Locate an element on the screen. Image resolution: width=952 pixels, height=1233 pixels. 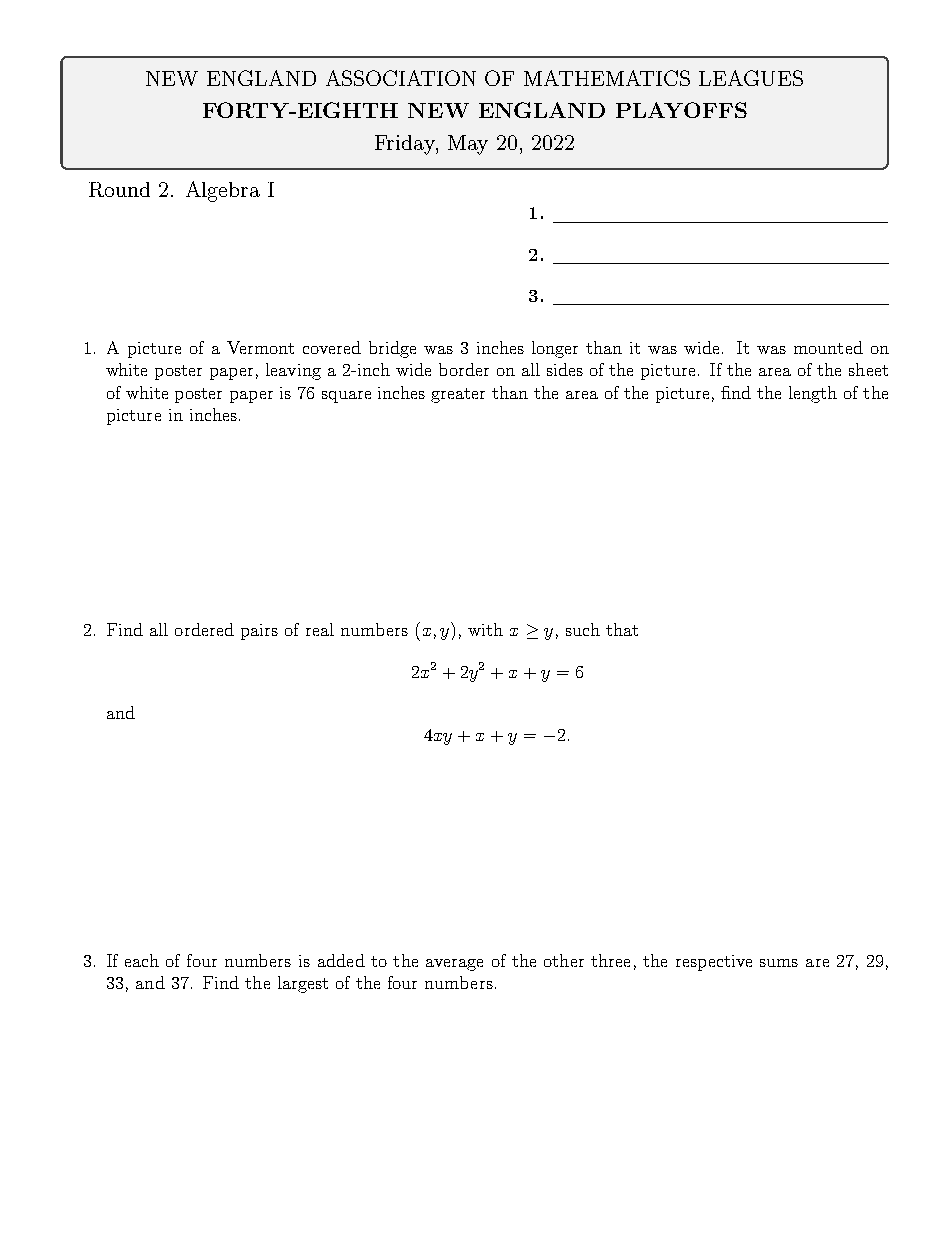
ordered is located at coordinates (204, 629).
